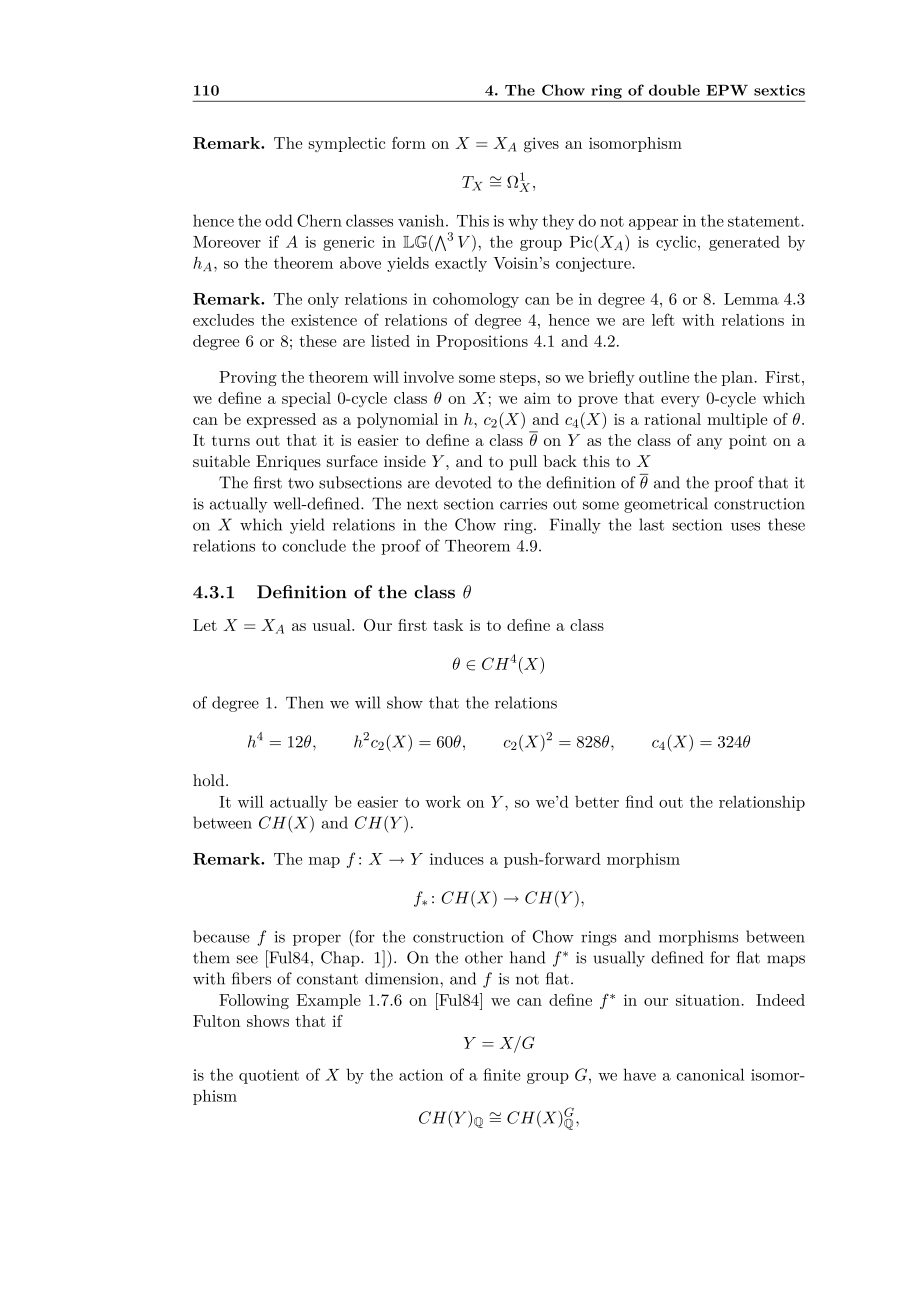 This image has width=924, height=1308. Describe the element at coordinates (346, 144) in the image. I see `symplectic` at that location.
